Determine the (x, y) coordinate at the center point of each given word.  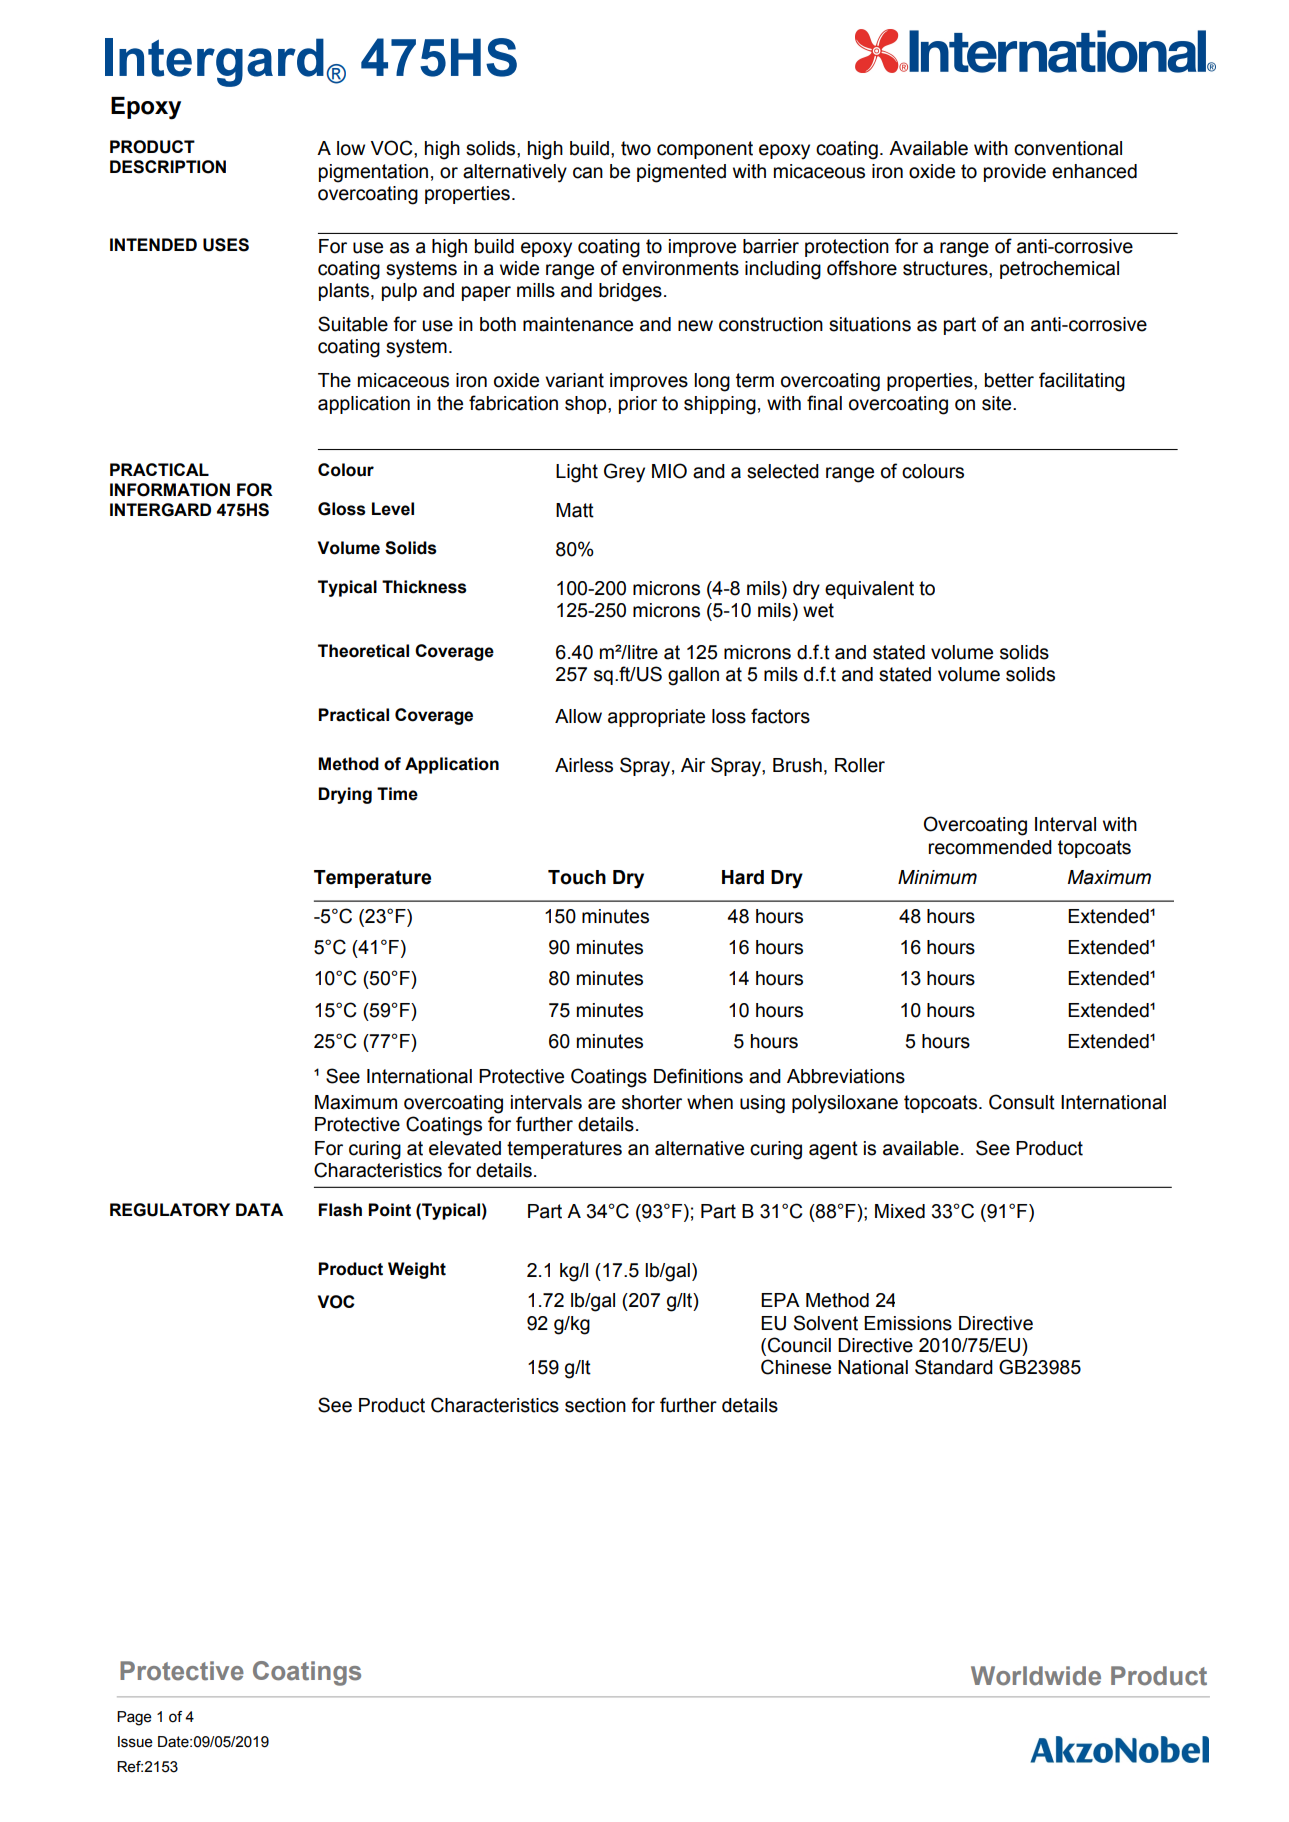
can (588, 173)
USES (226, 245)
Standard (954, 1367)
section (595, 1405)
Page (134, 1718)
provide (1015, 173)
